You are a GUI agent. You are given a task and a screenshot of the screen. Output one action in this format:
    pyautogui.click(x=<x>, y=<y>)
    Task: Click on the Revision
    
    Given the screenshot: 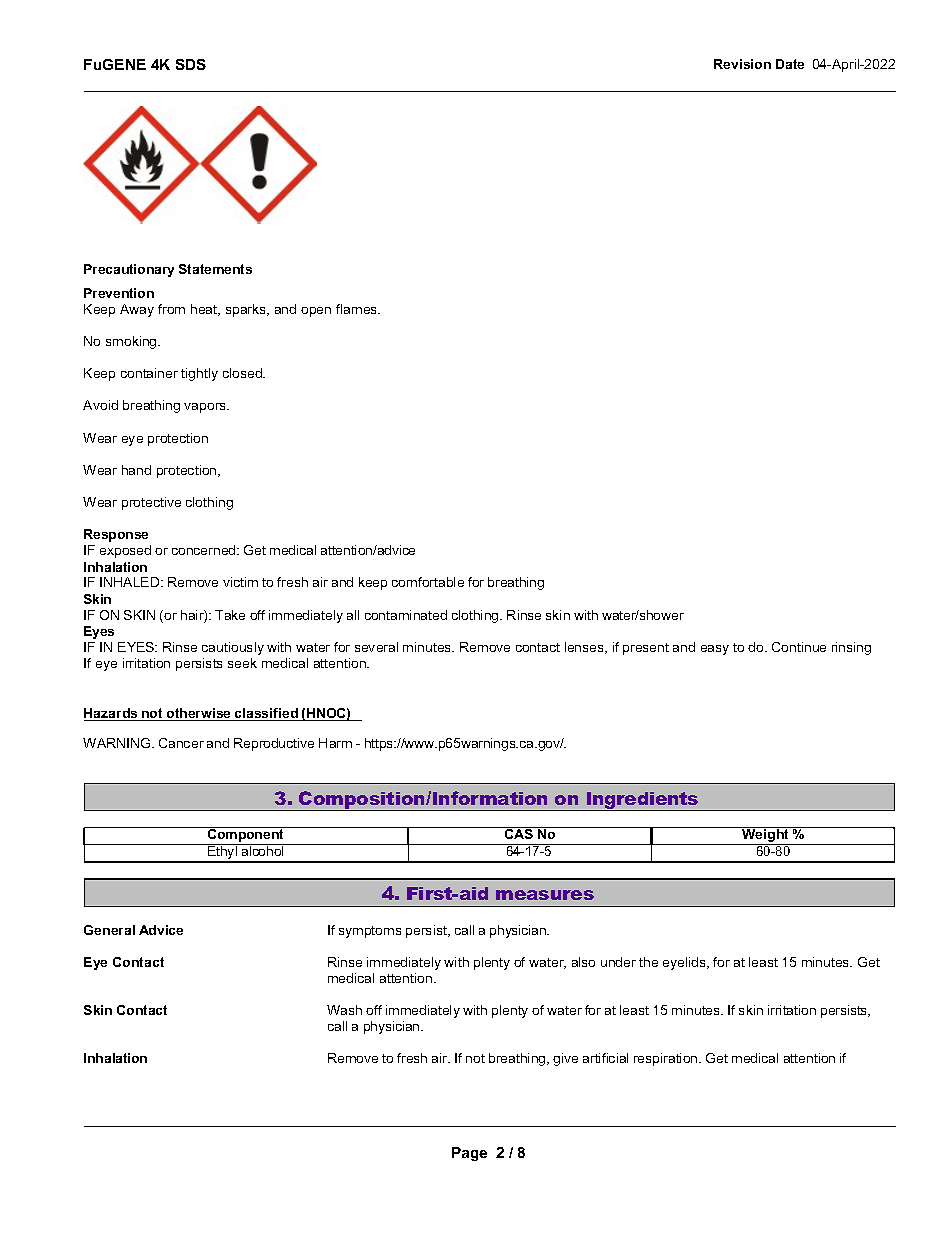 What is the action you would take?
    pyautogui.click(x=742, y=64)
